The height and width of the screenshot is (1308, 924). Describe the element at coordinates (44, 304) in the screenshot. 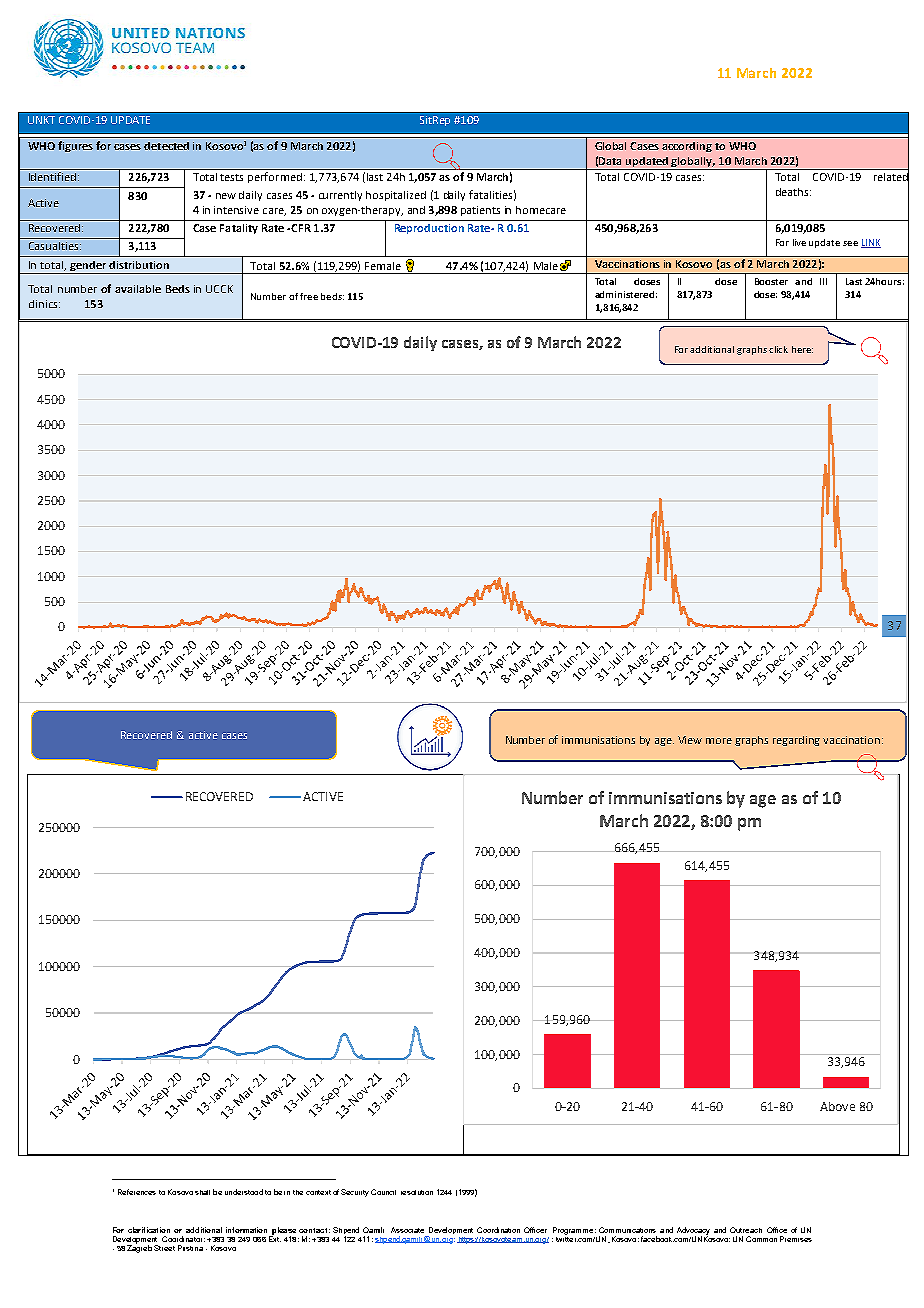

I see `clinics` at that location.
